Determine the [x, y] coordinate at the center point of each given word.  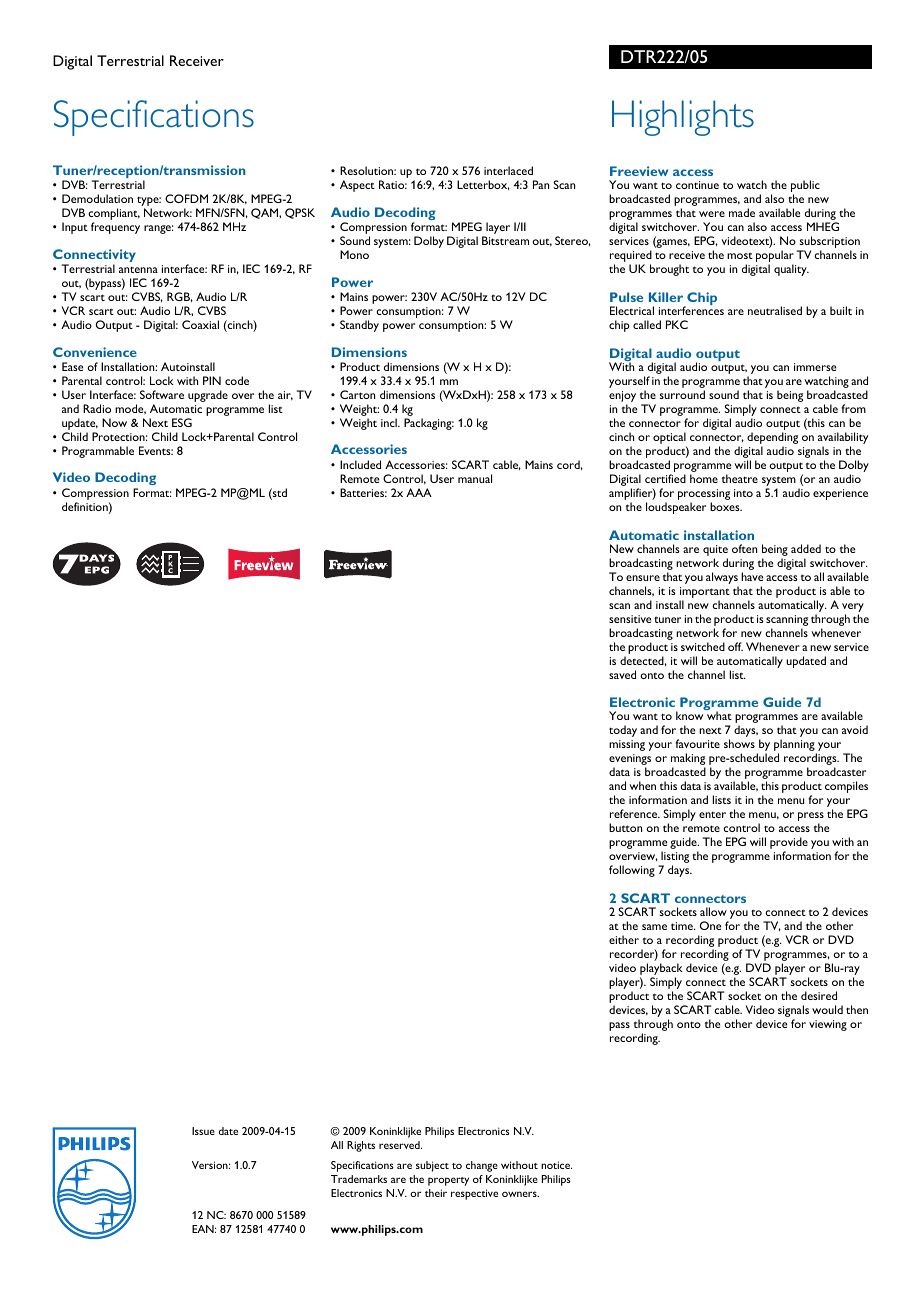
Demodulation [97, 198]
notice [556, 1165]
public [805, 187]
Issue [203, 1131]
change [482, 1166]
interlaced [508, 170]
